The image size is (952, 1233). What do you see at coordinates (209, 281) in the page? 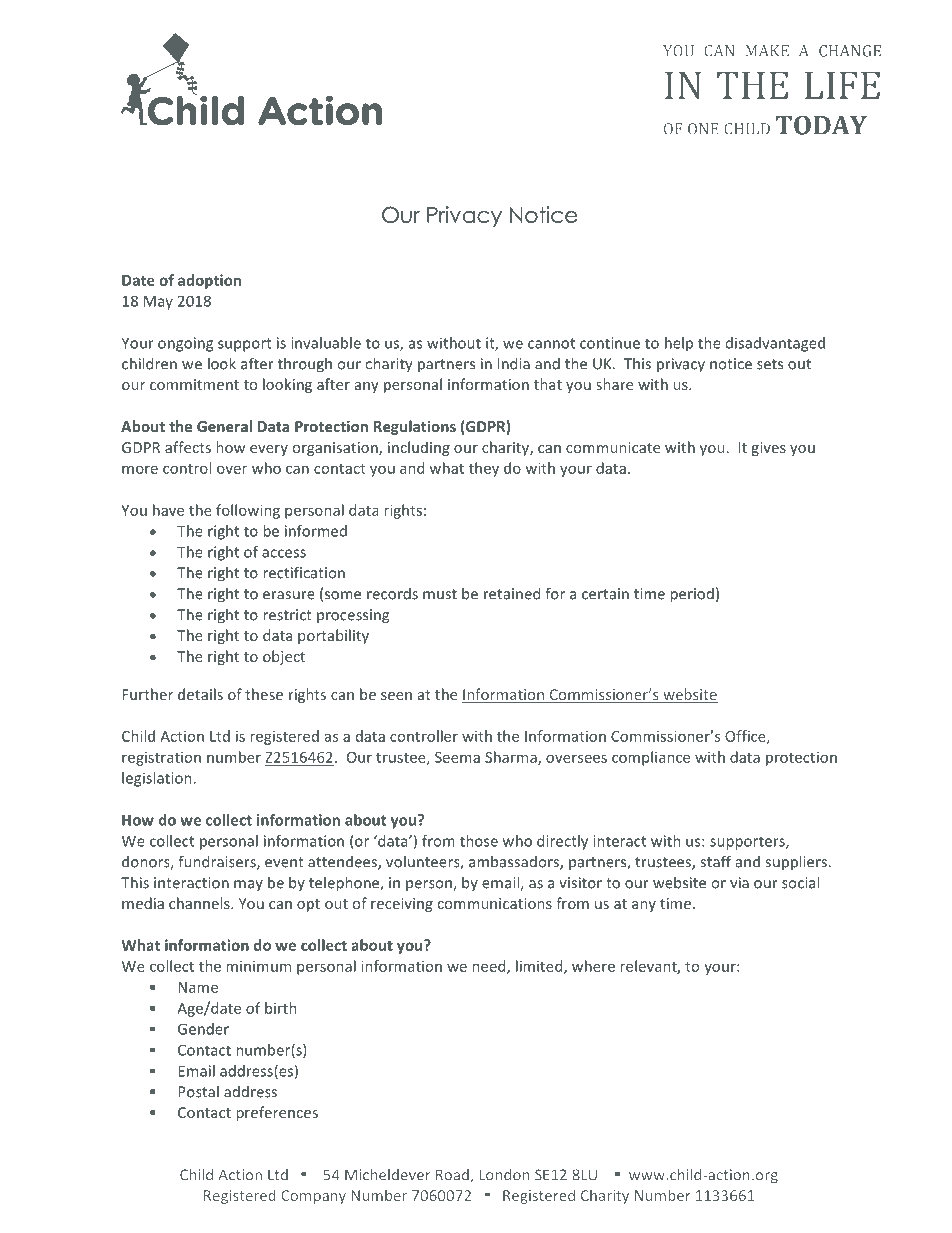
I see `adoption` at bounding box center [209, 281].
